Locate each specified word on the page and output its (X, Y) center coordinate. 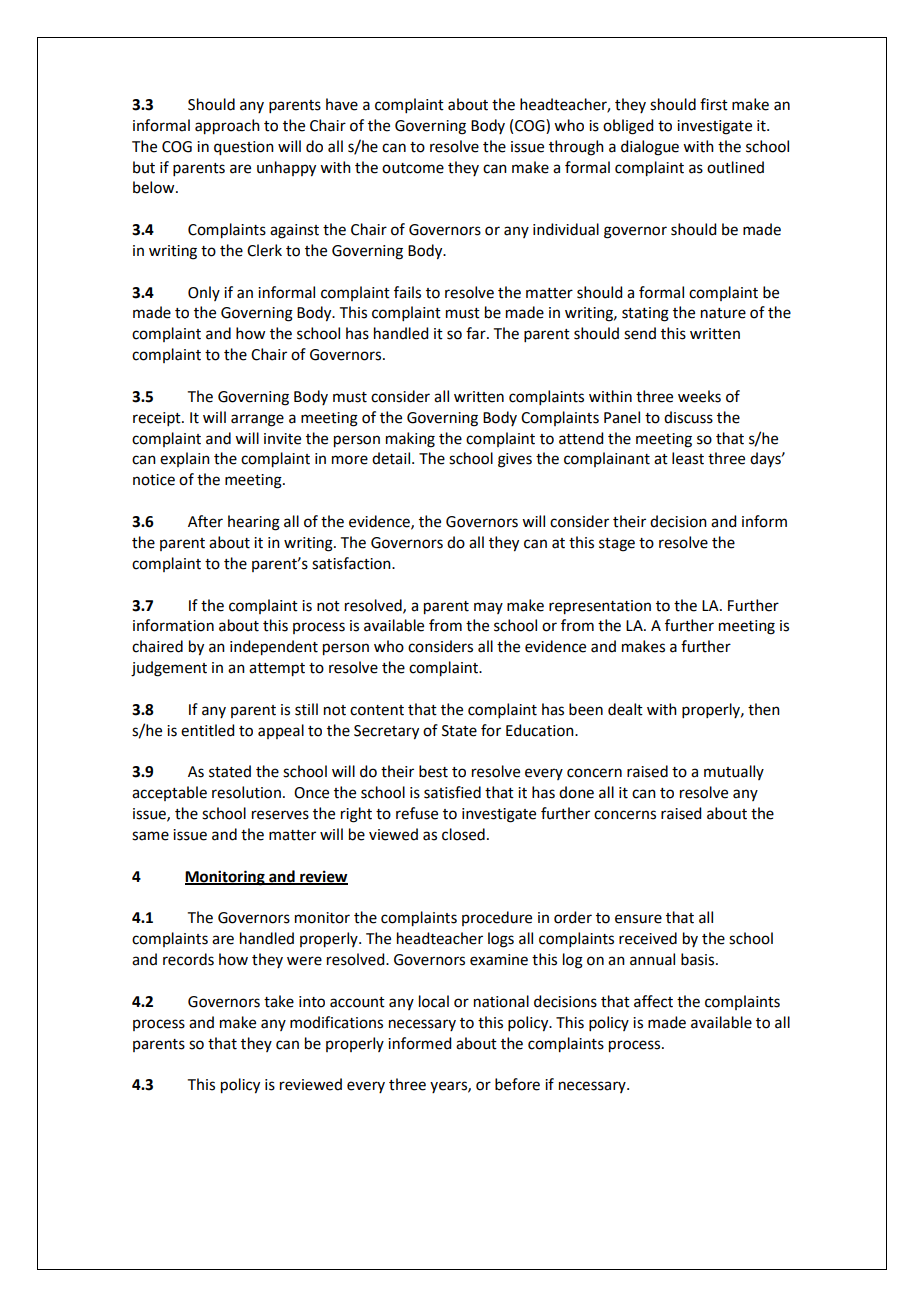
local (434, 1001)
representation (600, 607)
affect (653, 1001)
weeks (699, 396)
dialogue (650, 148)
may (488, 608)
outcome (413, 168)
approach (227, 127)
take (279, 1001)
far (477, 333)
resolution (246, 792)
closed (463, 834)
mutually (734, 772)
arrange (257, 420)
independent (274, 648)
